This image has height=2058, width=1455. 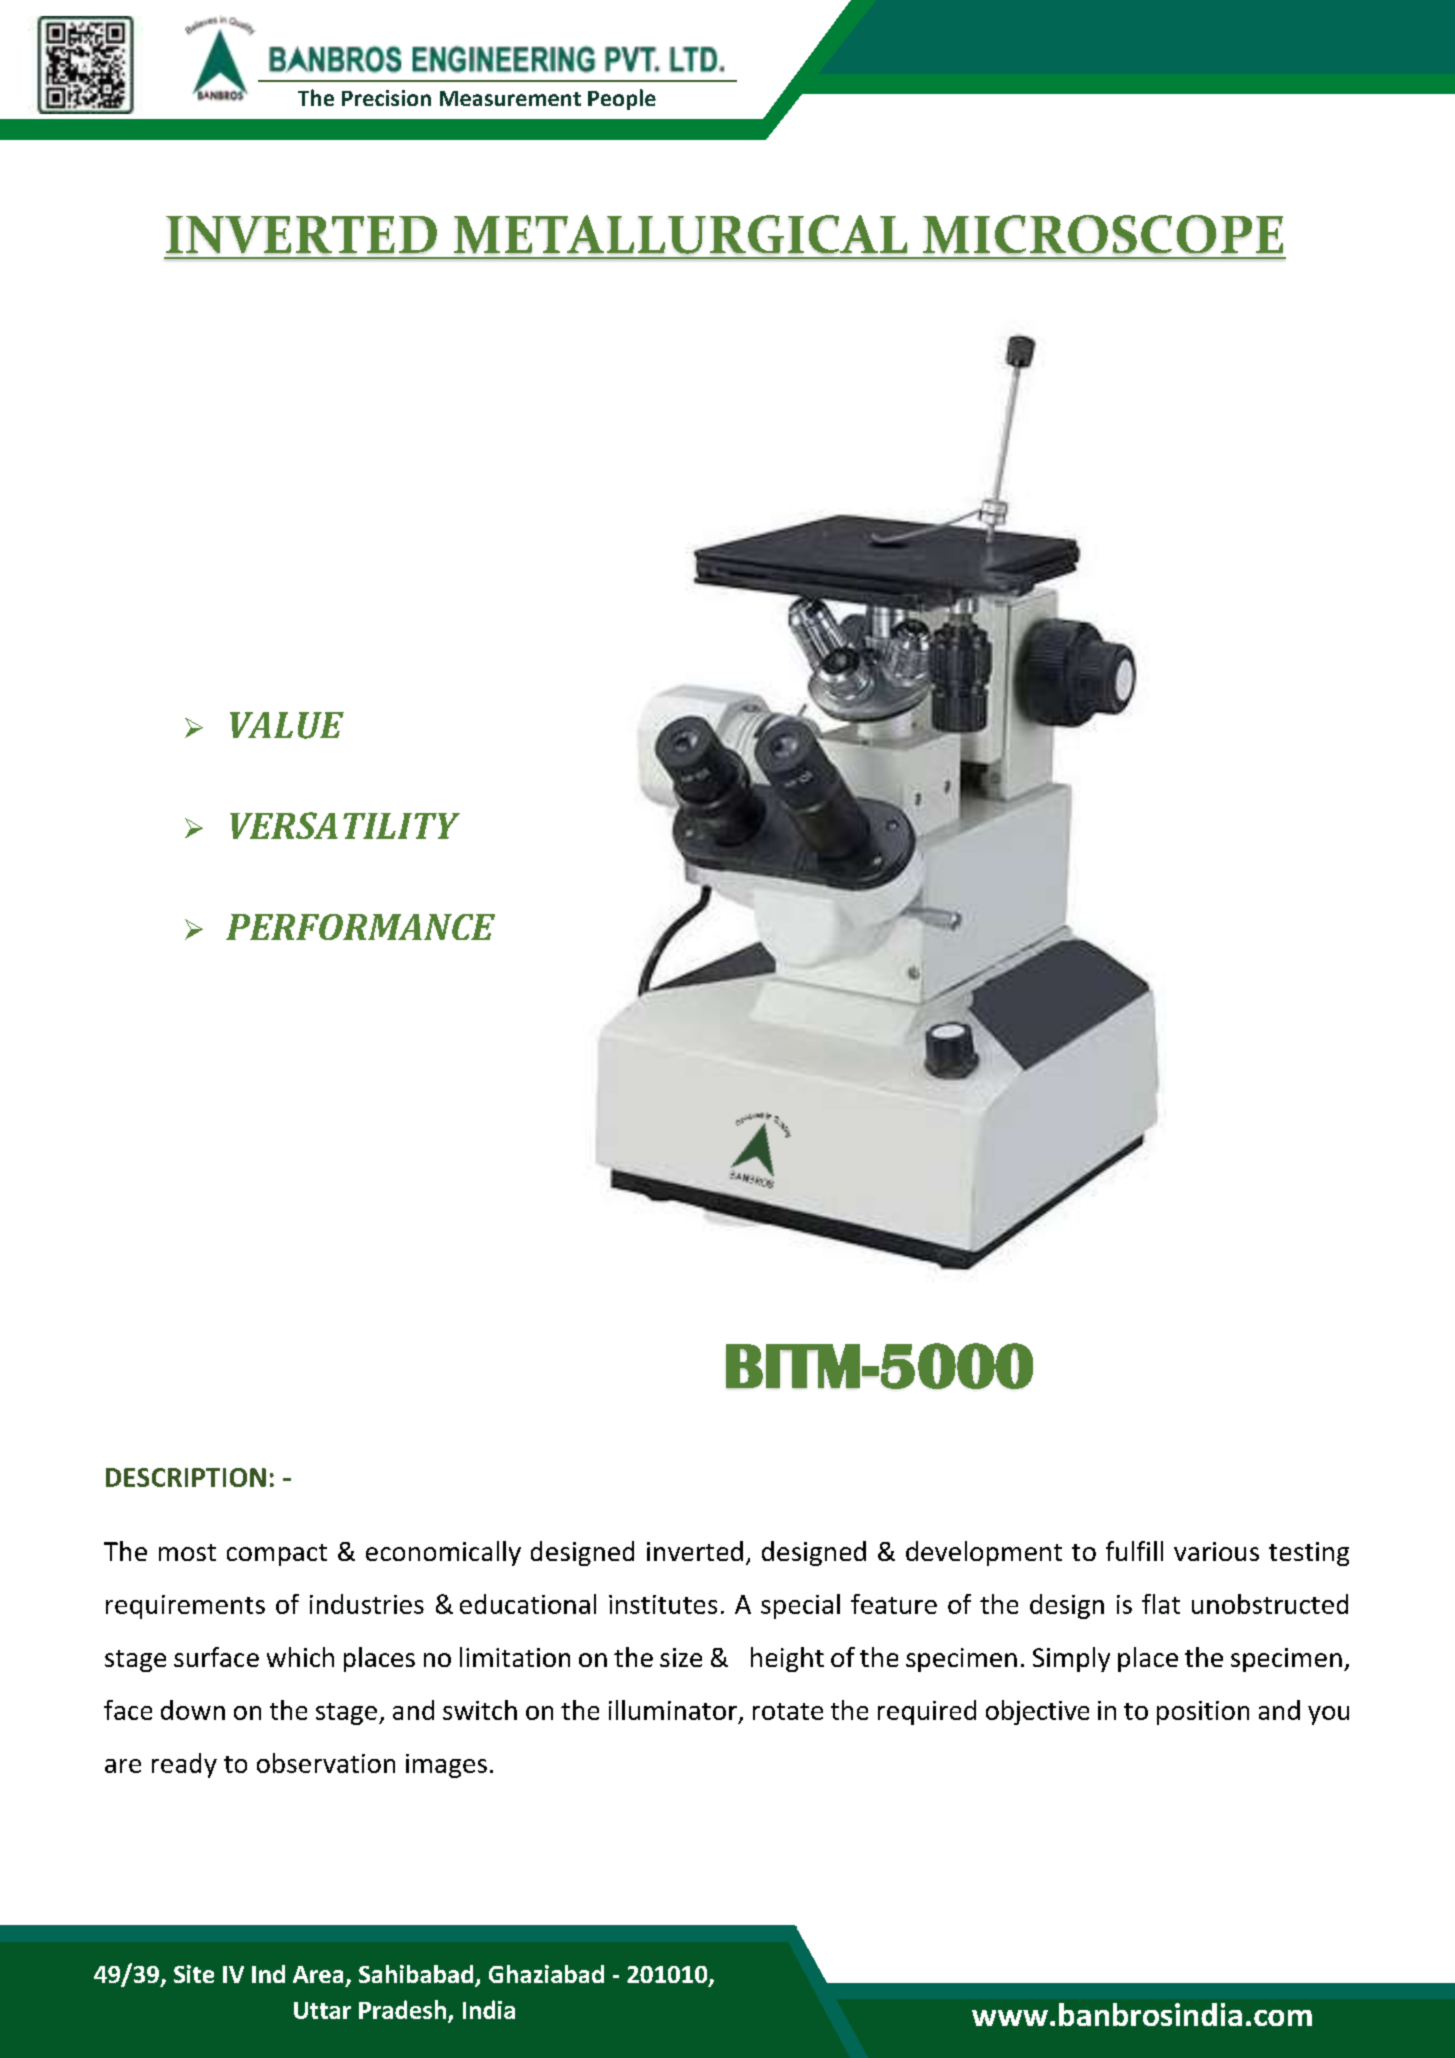 What do you see at coordinates (318, 1974) in the image?
I see `Area` at bounding box center [318, 1974].
